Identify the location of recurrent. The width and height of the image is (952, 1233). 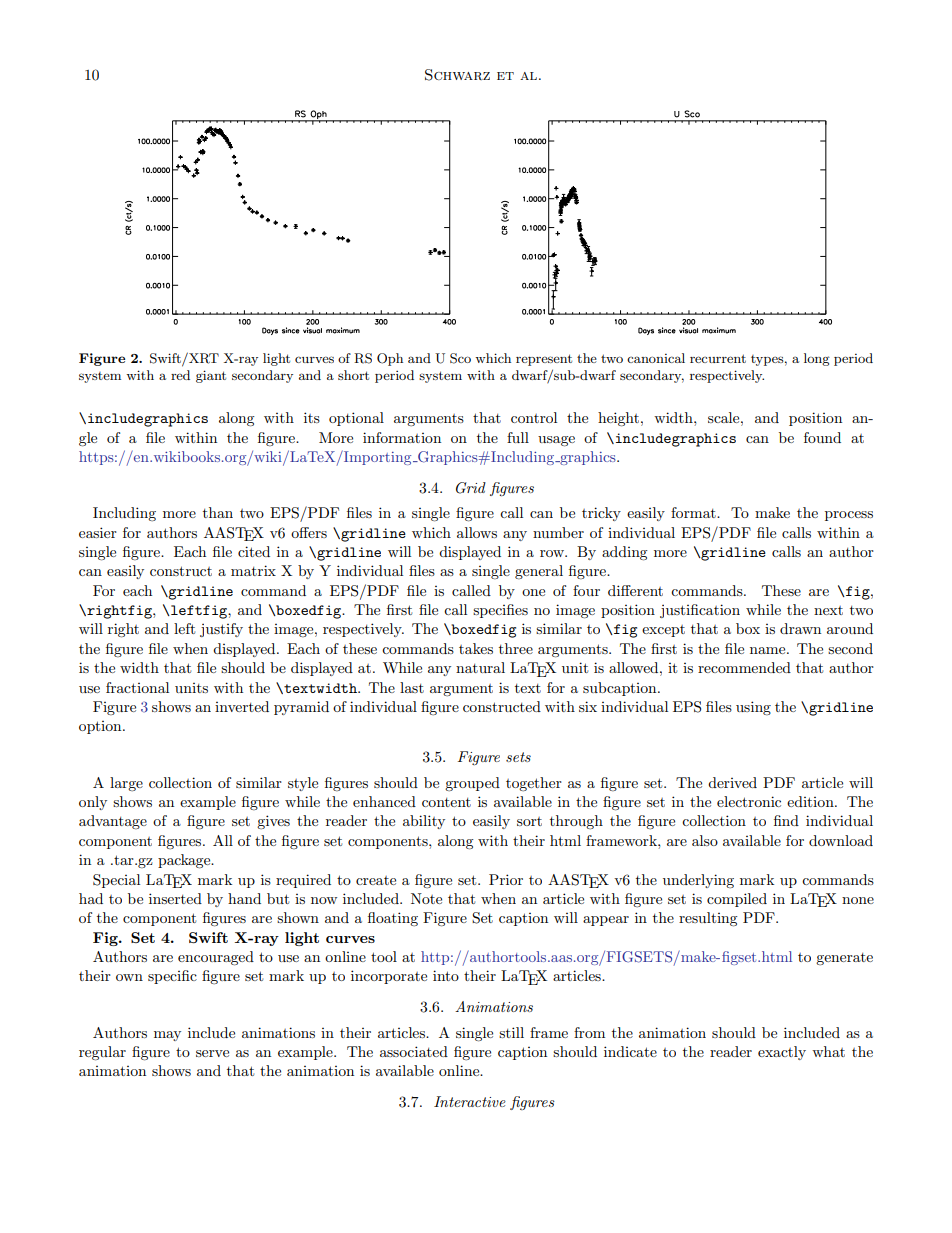
(718, 358).
